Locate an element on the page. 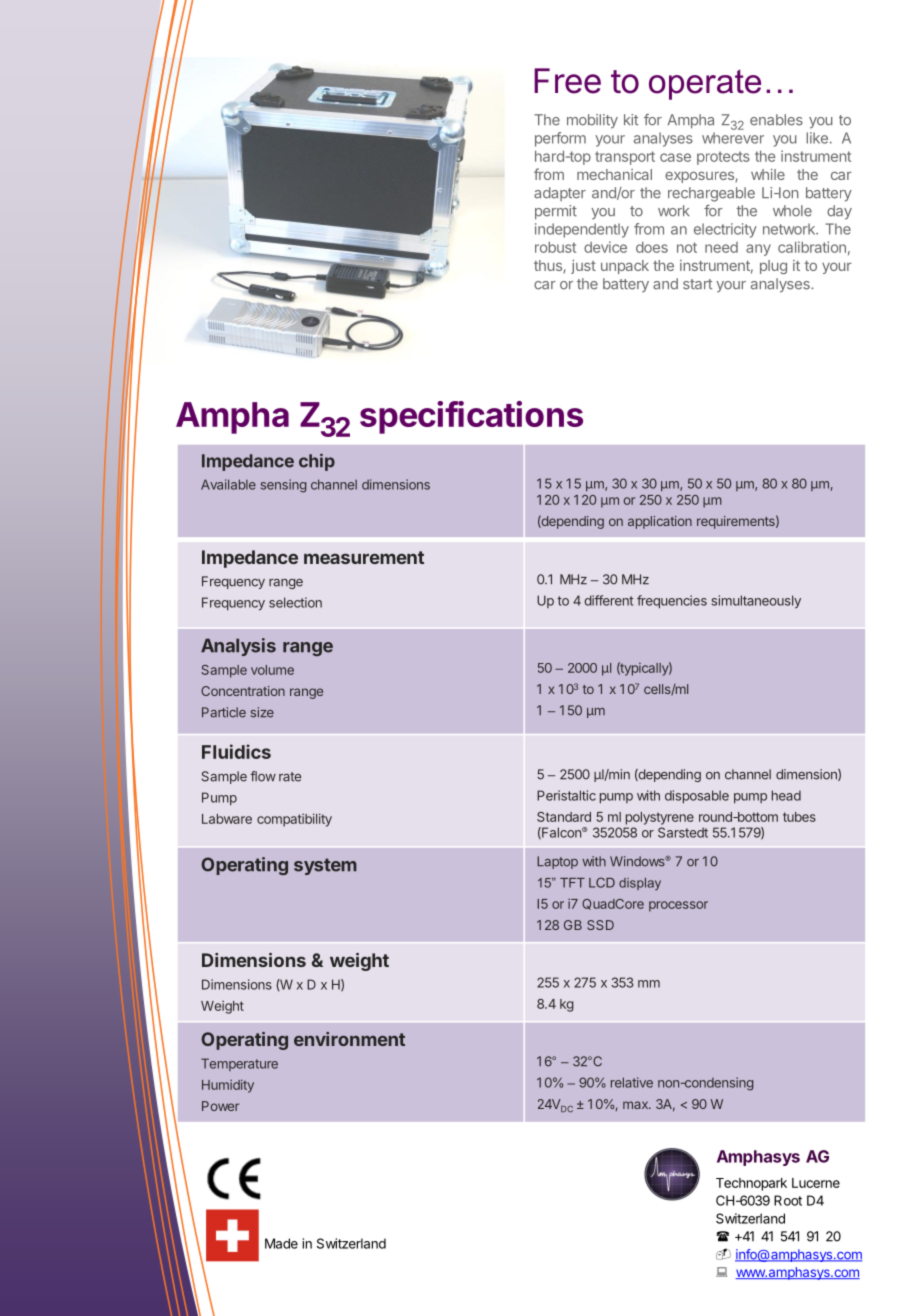 The height and width of the image is (1316, 911). Made is located at coordinates (281, 1243).
